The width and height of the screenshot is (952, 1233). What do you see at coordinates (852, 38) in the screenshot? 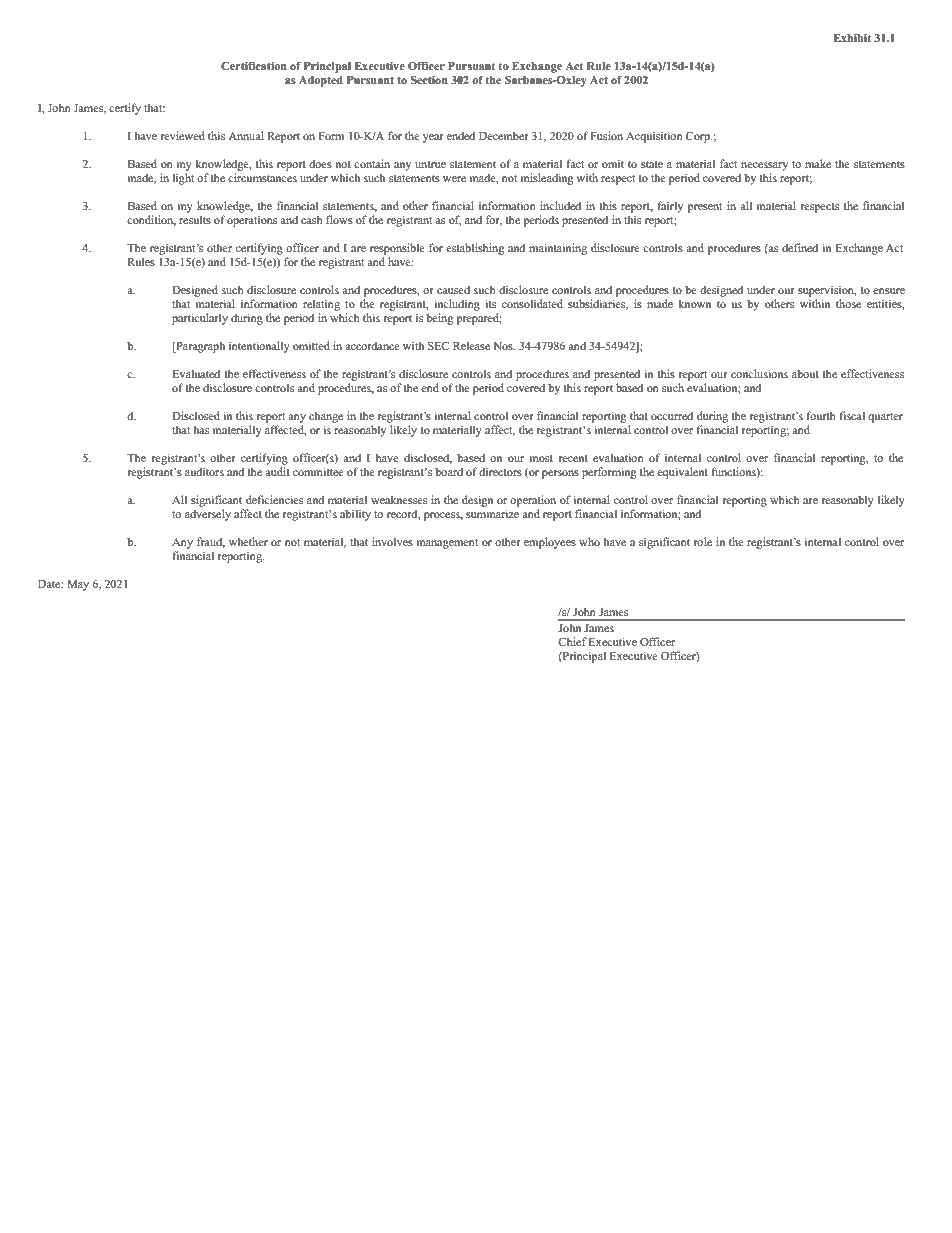
I see `Exhibit` at bounding box center [852, 38].
